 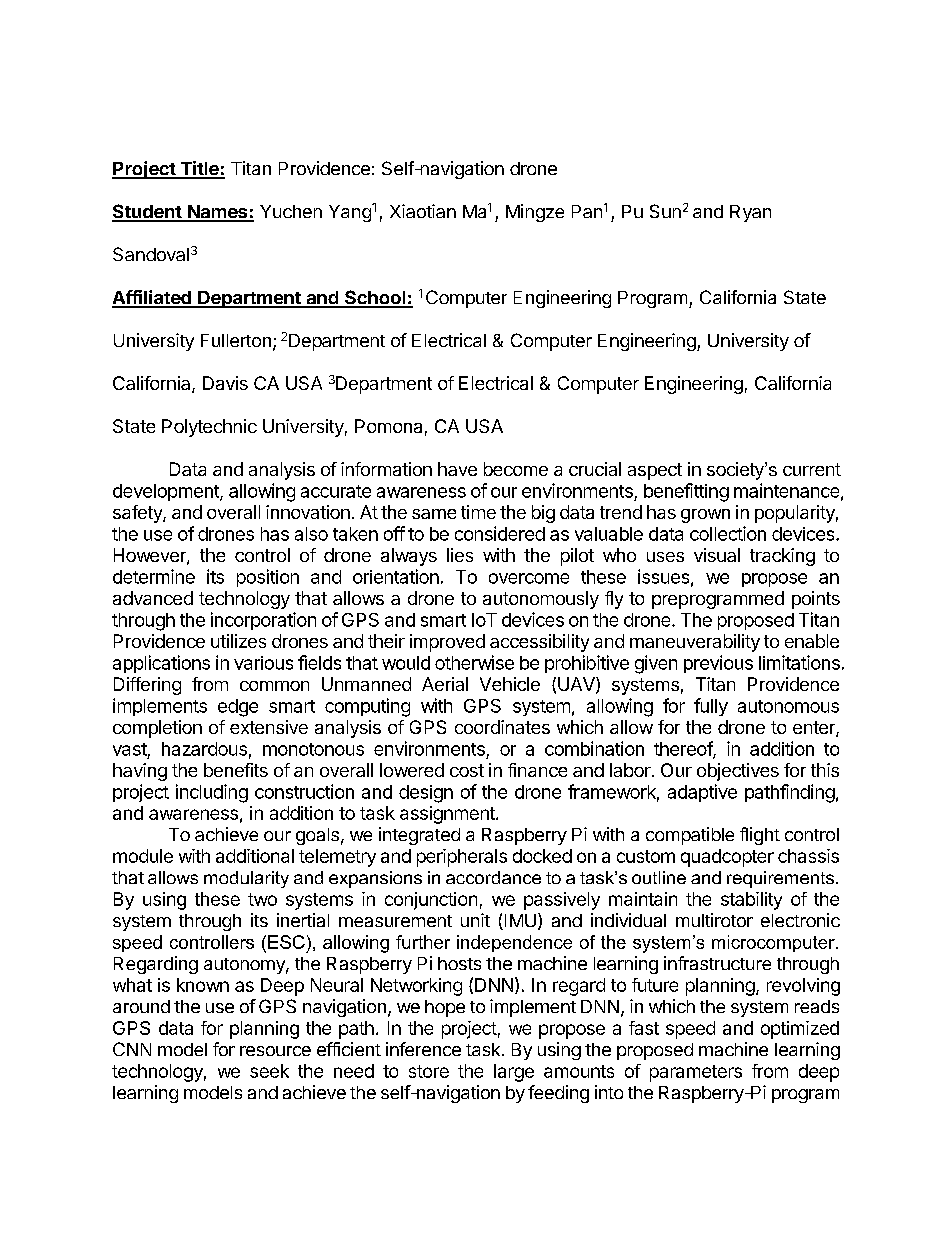 What do you see at coordinates (217, 213) in the image?
I see `Names` at bounding box center [217, 213].
